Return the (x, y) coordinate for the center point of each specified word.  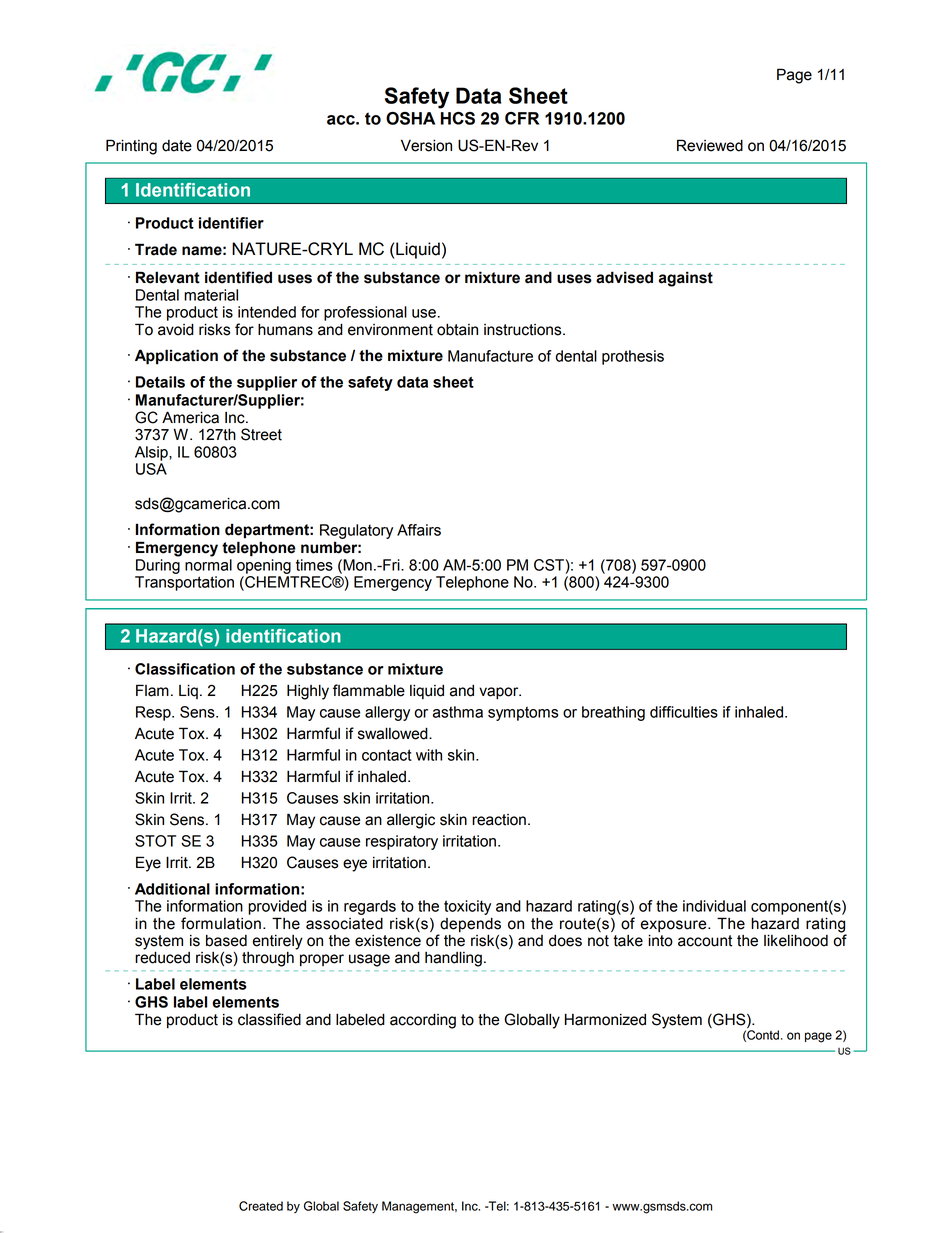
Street (261, 434)
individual (714, 906)
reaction (499, 820)
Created (261, 1206)
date (177, 146)
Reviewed (710, 145)
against (686, 279)
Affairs (419, 530)
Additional (172, 889)
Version (426, 145)
